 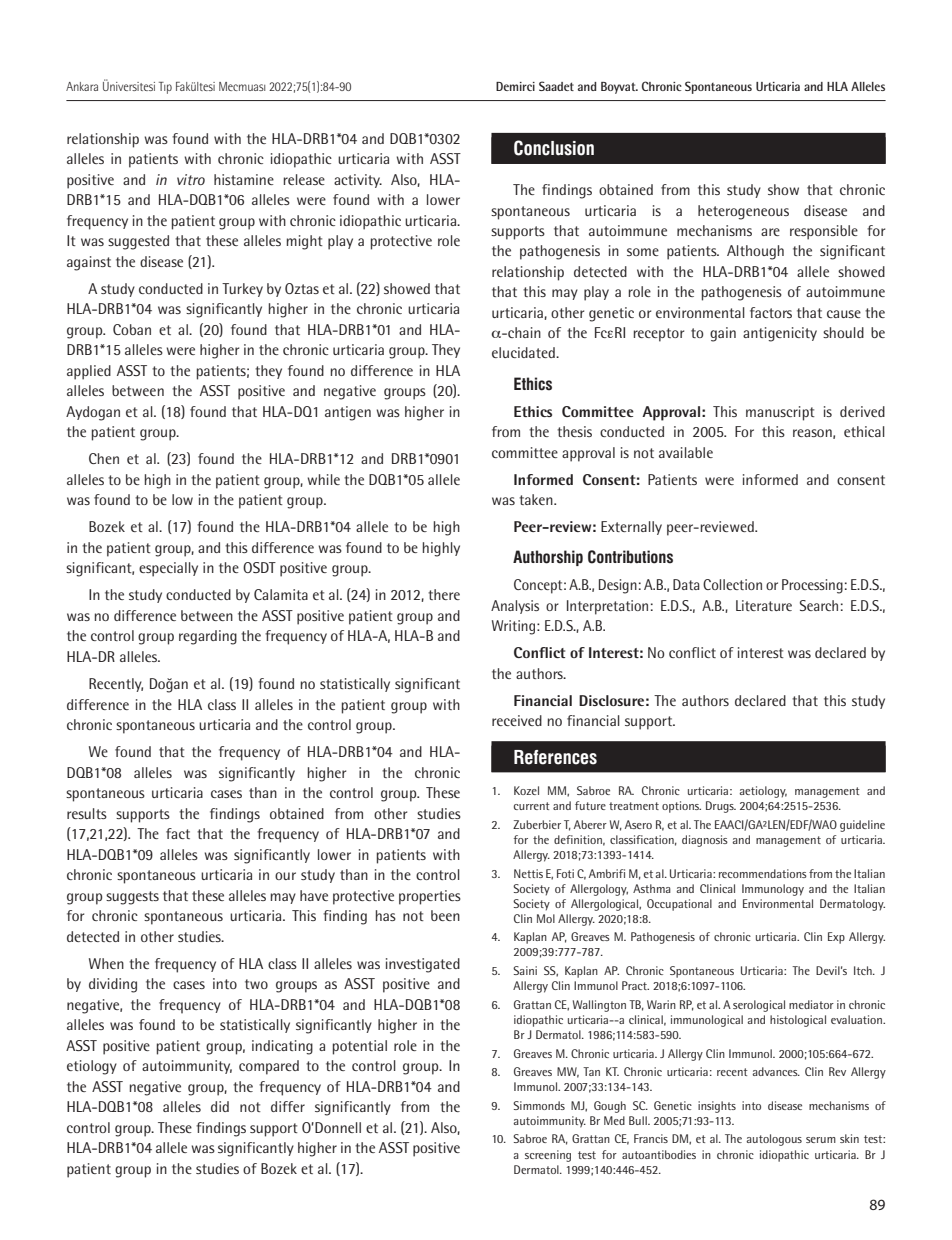 I want to click on Analysis, so click(x=515, y=607).
